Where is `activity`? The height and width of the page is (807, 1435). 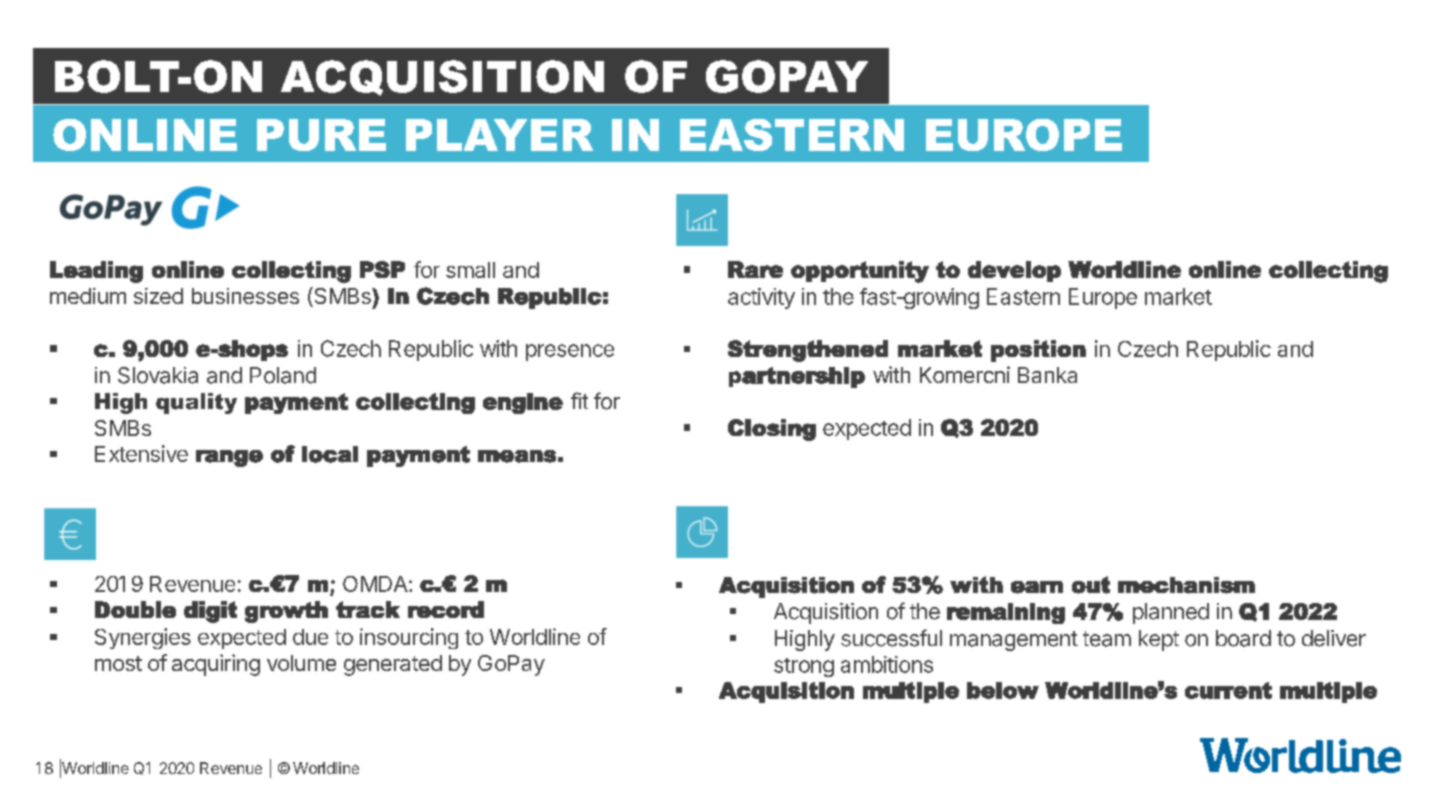 activity is located at coordinates (761, 298).
